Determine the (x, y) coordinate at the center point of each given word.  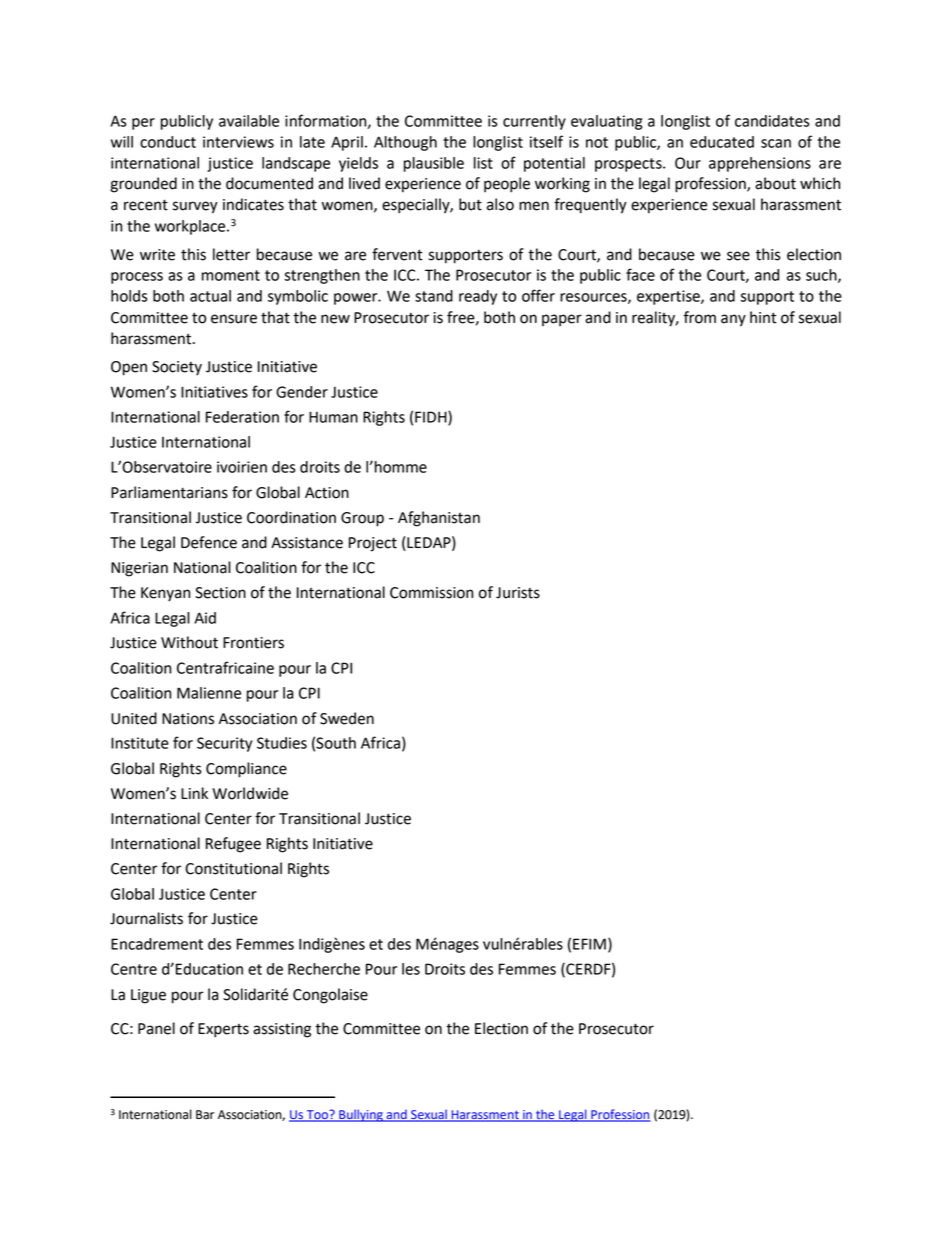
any (733, 320)
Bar (205, 1115)
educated (722, 142)
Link (194, 793)
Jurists (518, 593)
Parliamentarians (169, 492)
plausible (434, 164)
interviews (238, 142)
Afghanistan (439, 519)
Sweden (347, 718)
